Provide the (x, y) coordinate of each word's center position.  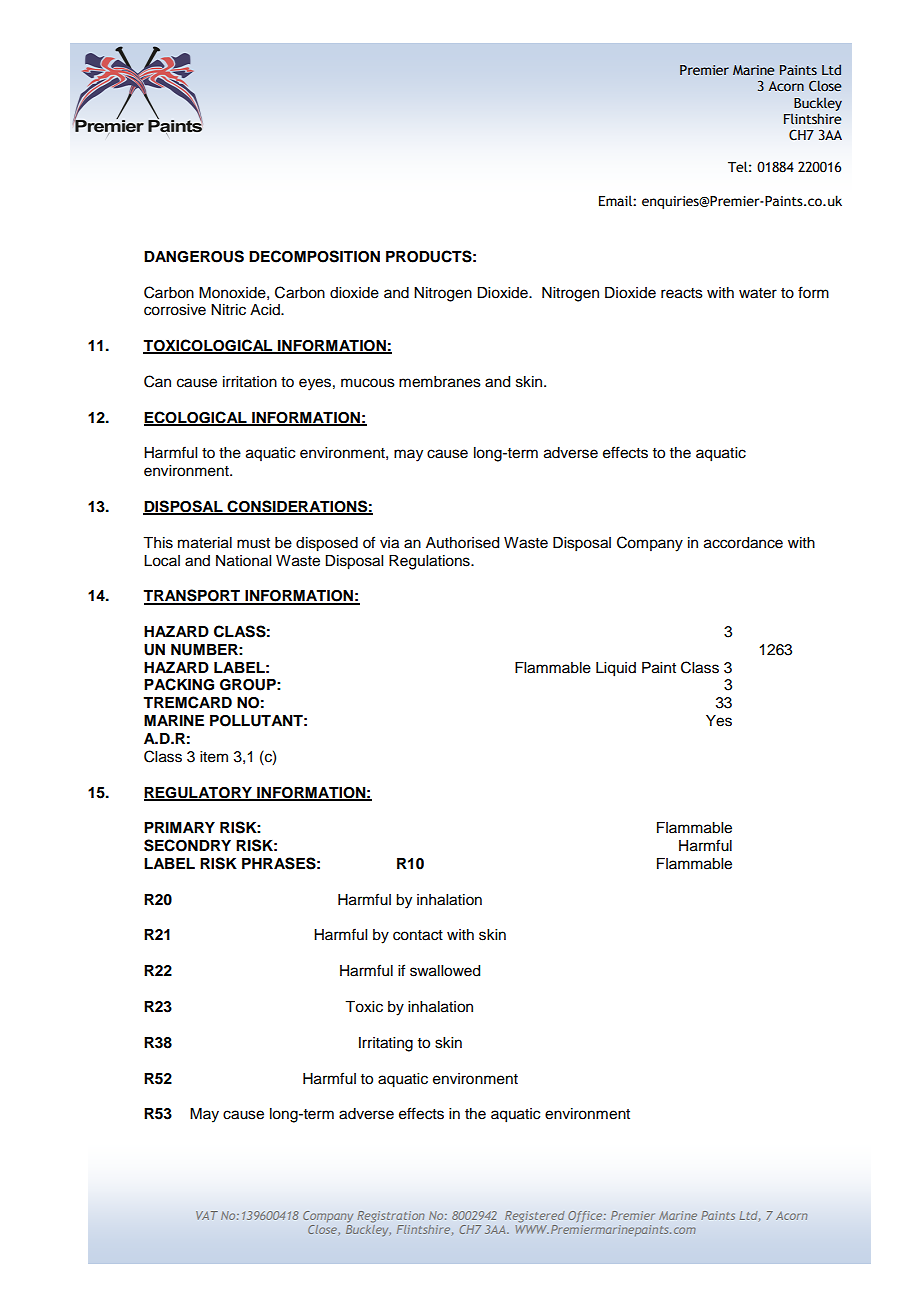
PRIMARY (179, 827)
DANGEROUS (194, 256)
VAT (207, 1215)
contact (418, 935)
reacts (682, 293)
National (243, 561)
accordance (743, 543)
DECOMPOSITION (314, 256)
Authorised (462, 543)
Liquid (616, 669)
